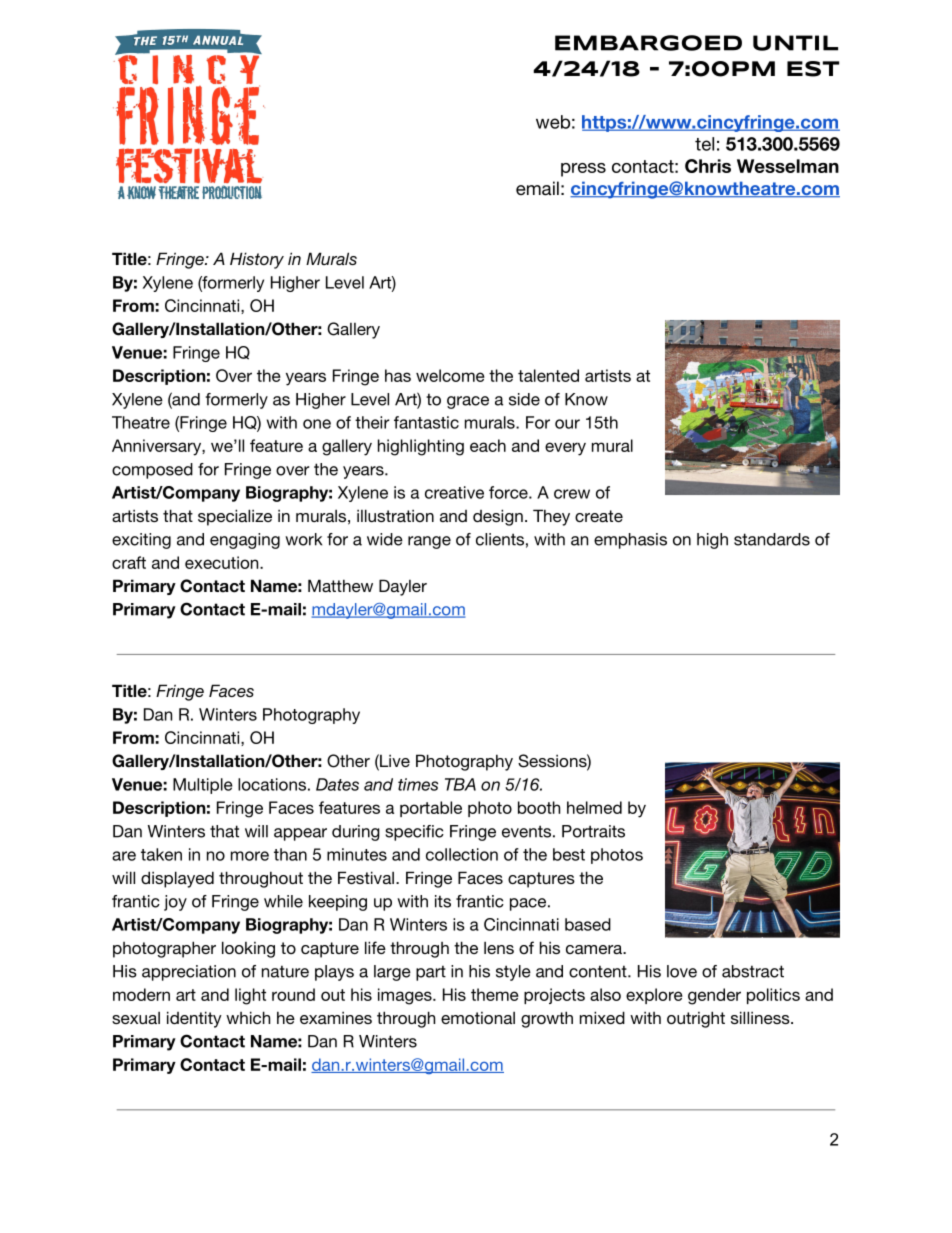 This document has width=952, height=1233. I want to click on EMBARGOED, so click(648, 43).
